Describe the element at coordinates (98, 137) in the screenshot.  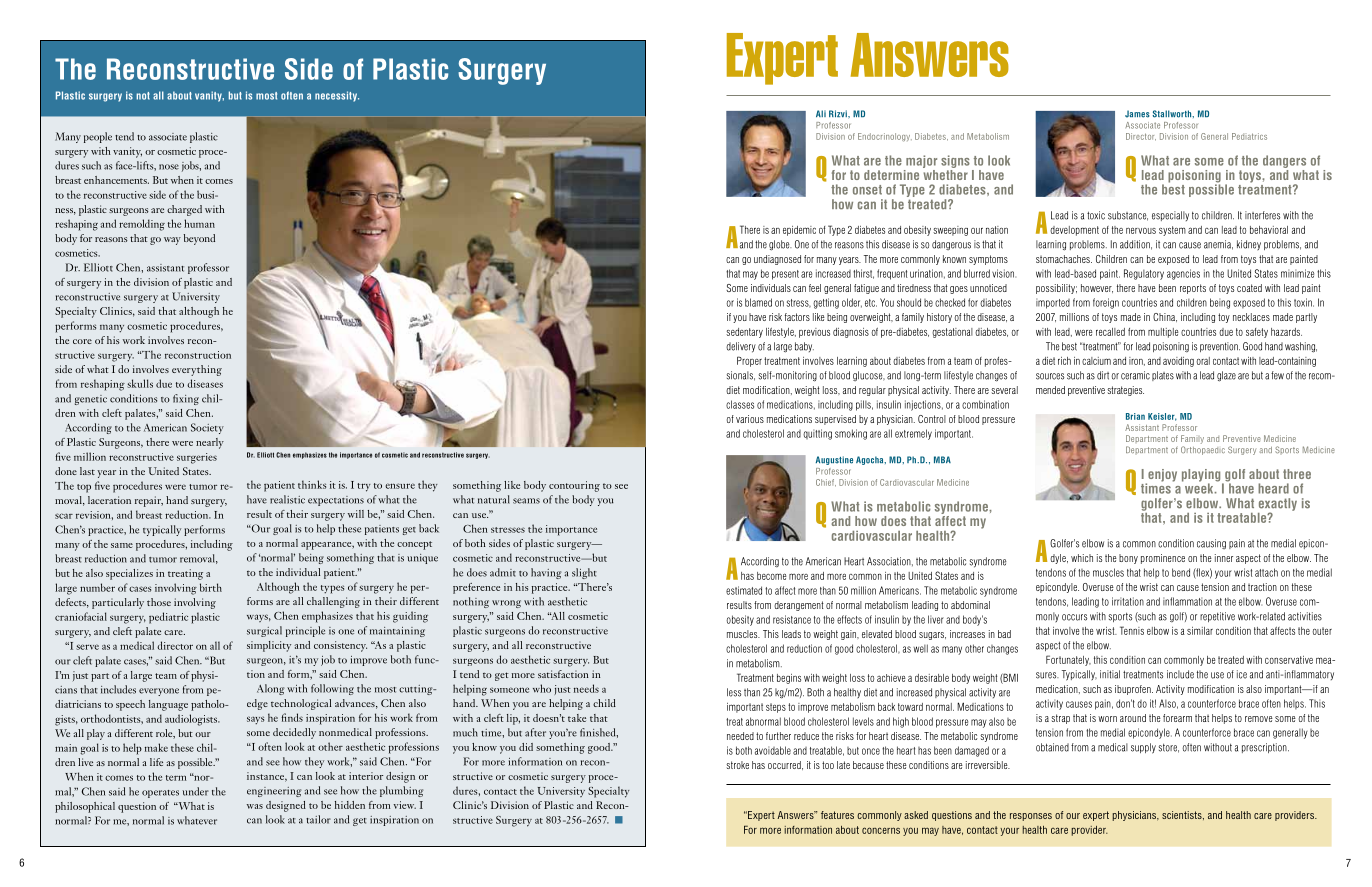
I see `people` at that location.
